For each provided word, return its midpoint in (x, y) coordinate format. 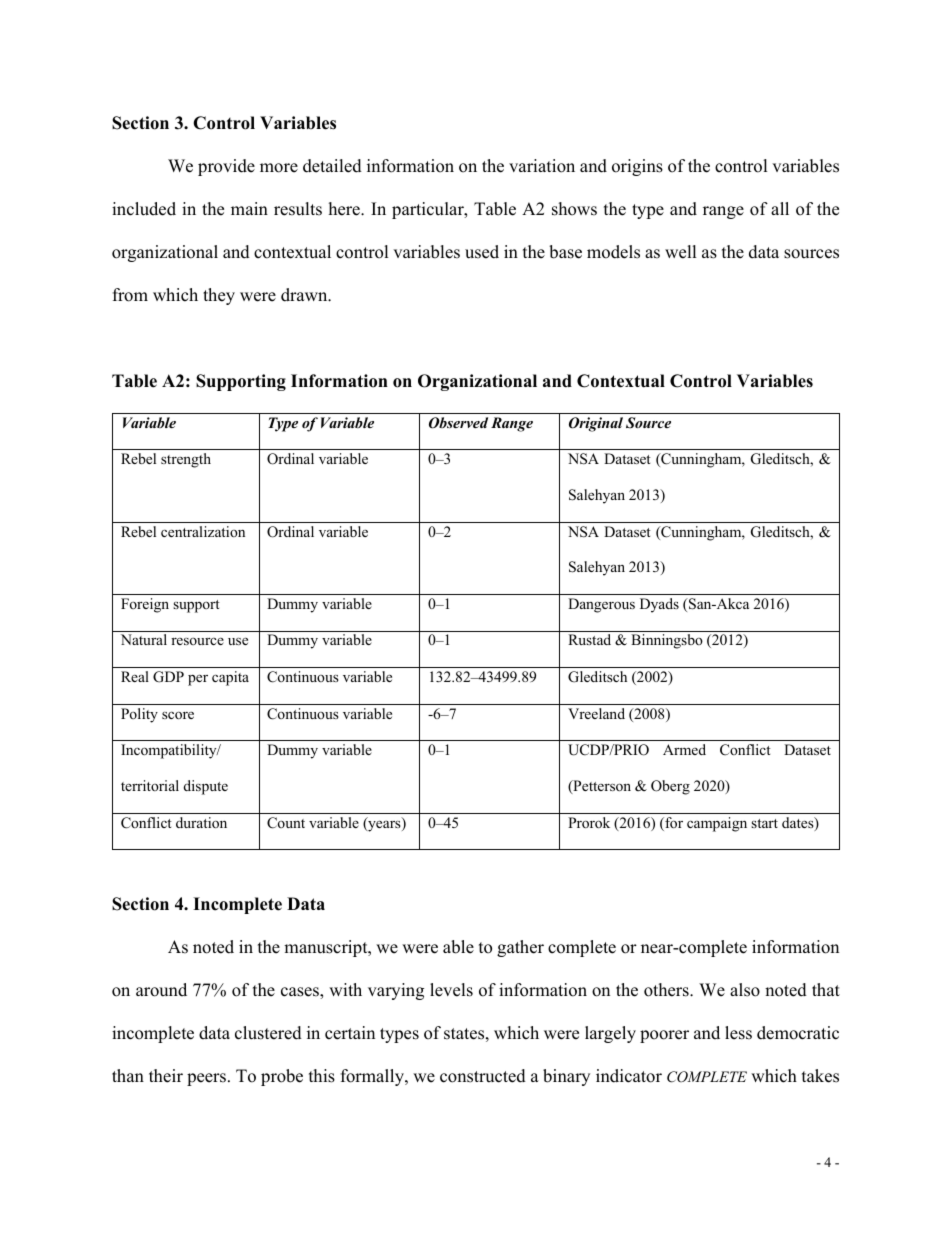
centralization (203, 531)
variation (542, 166)
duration (201, 822)
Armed (684, 749)
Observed (458, 423)
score (178, 715)
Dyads (659, 605)
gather (520, 948)
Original (596, 424)
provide (226, 167)
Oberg (670, 787)
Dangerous (601, 605)
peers (206, 1079)
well (681, 252)
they (219, 296)
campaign (717, 824)
